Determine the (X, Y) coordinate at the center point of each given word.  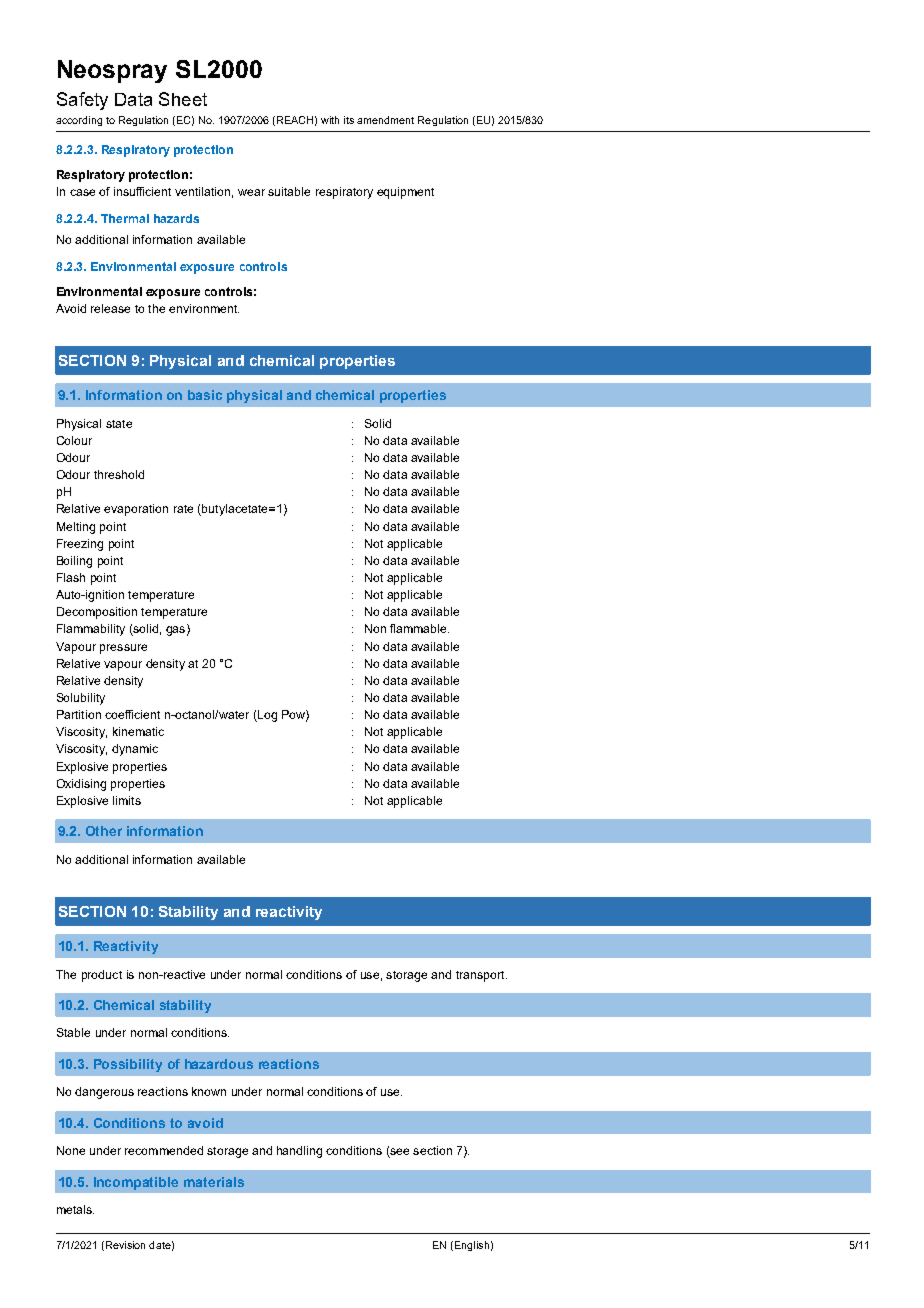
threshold (119, 474)
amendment (385, 120)
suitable (289, 191)
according (79, 121)
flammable (419, 628)
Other (104, 831)
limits (127, 800)
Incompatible (136, 1183)
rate (183, 509)
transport (481, 976)
